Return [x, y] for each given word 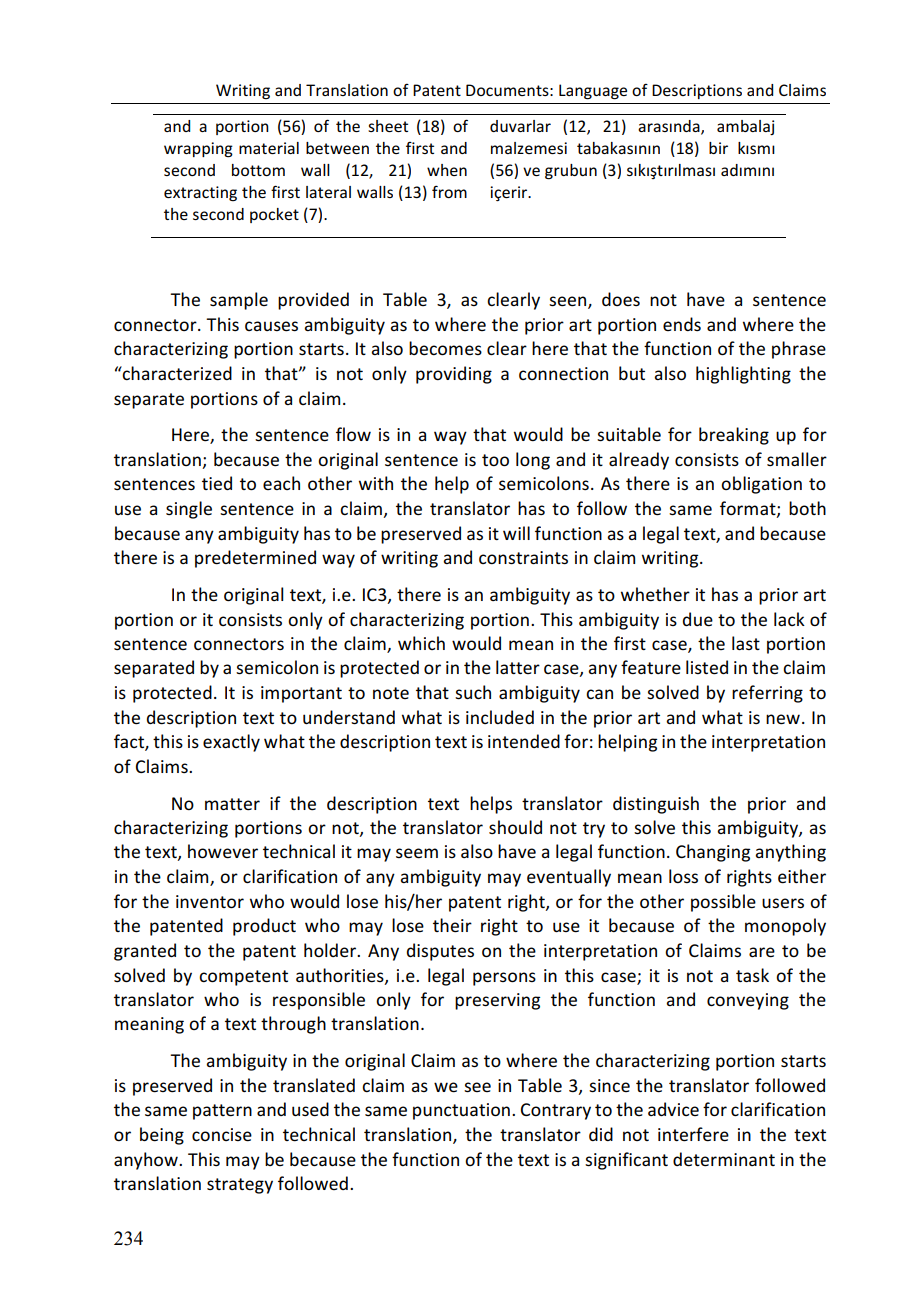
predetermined [255, 559]
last [746, 643]
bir [718, 148]
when [447, 170]
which [421, 643]
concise [222, 1135]
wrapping [198, 150]
